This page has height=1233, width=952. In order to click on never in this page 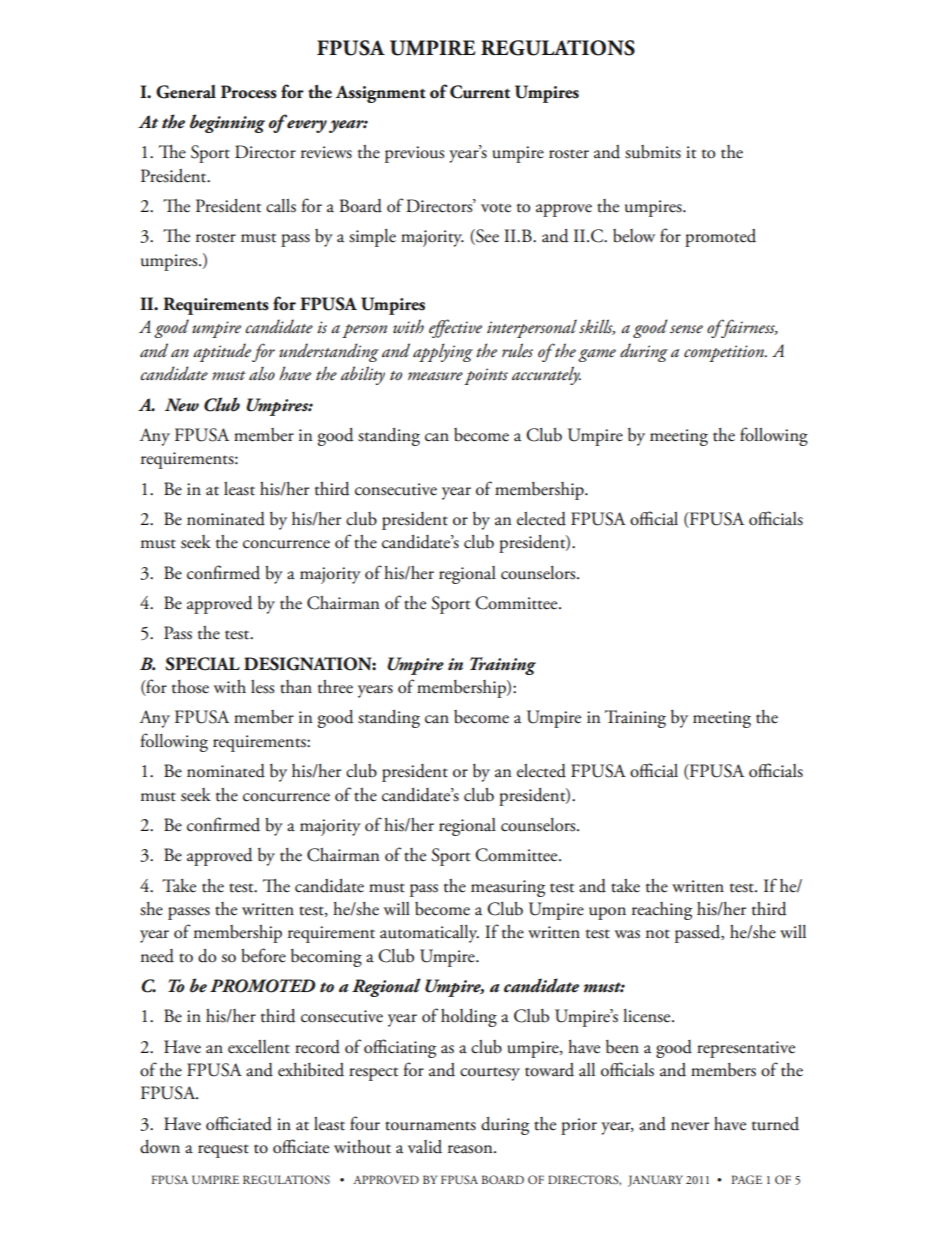, I will do `click(690, 1126)`.
